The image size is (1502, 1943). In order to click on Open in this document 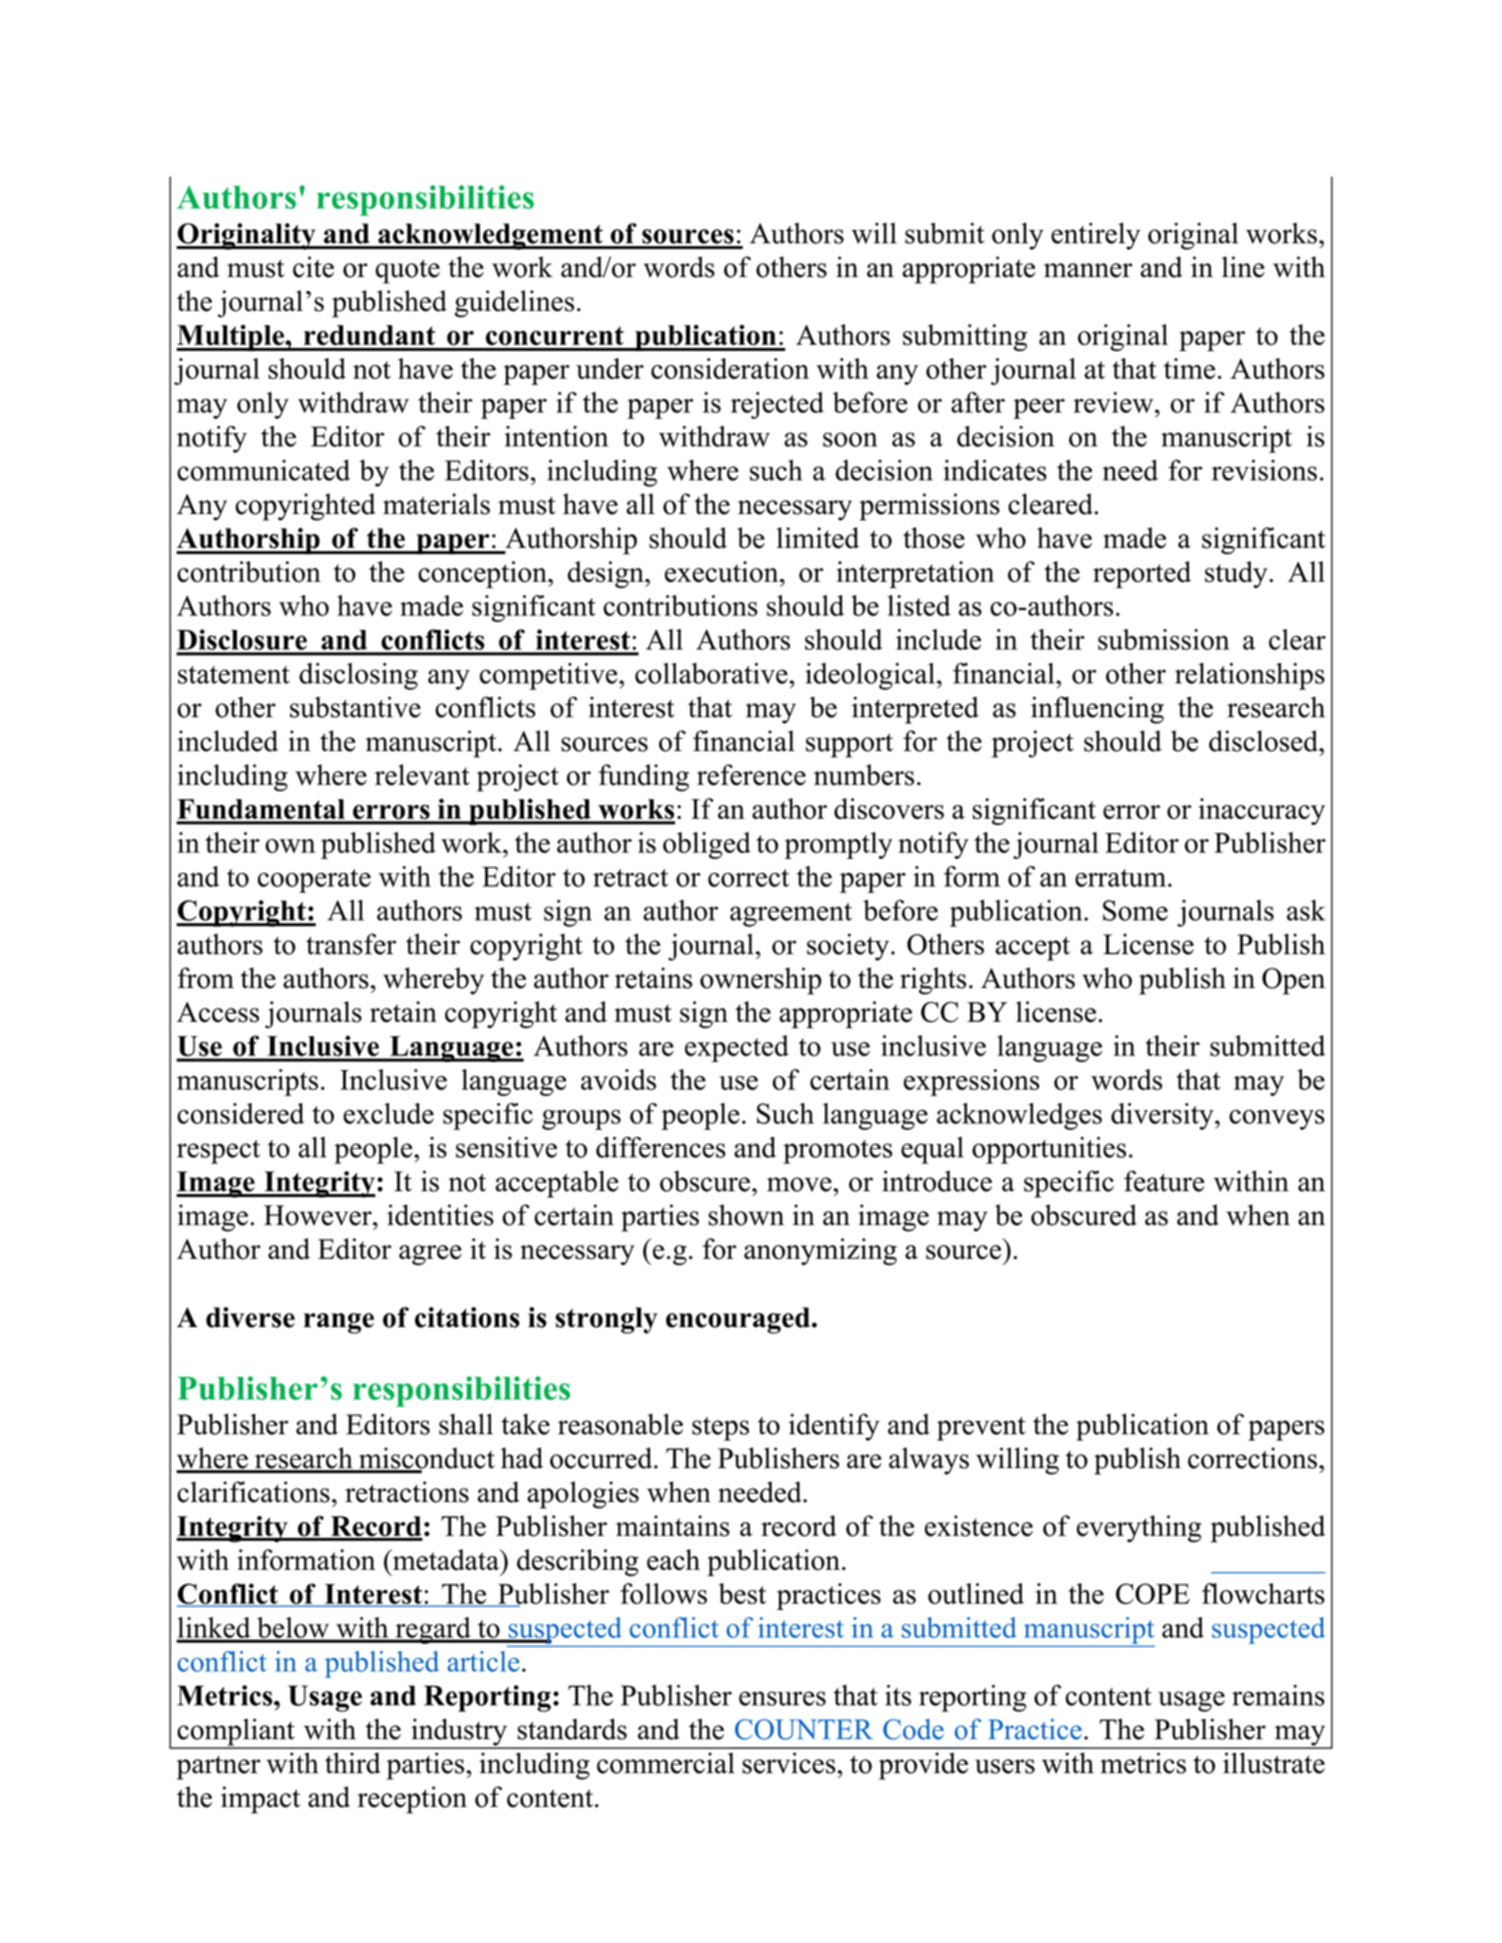, I will do `click(1293, 981)`.
